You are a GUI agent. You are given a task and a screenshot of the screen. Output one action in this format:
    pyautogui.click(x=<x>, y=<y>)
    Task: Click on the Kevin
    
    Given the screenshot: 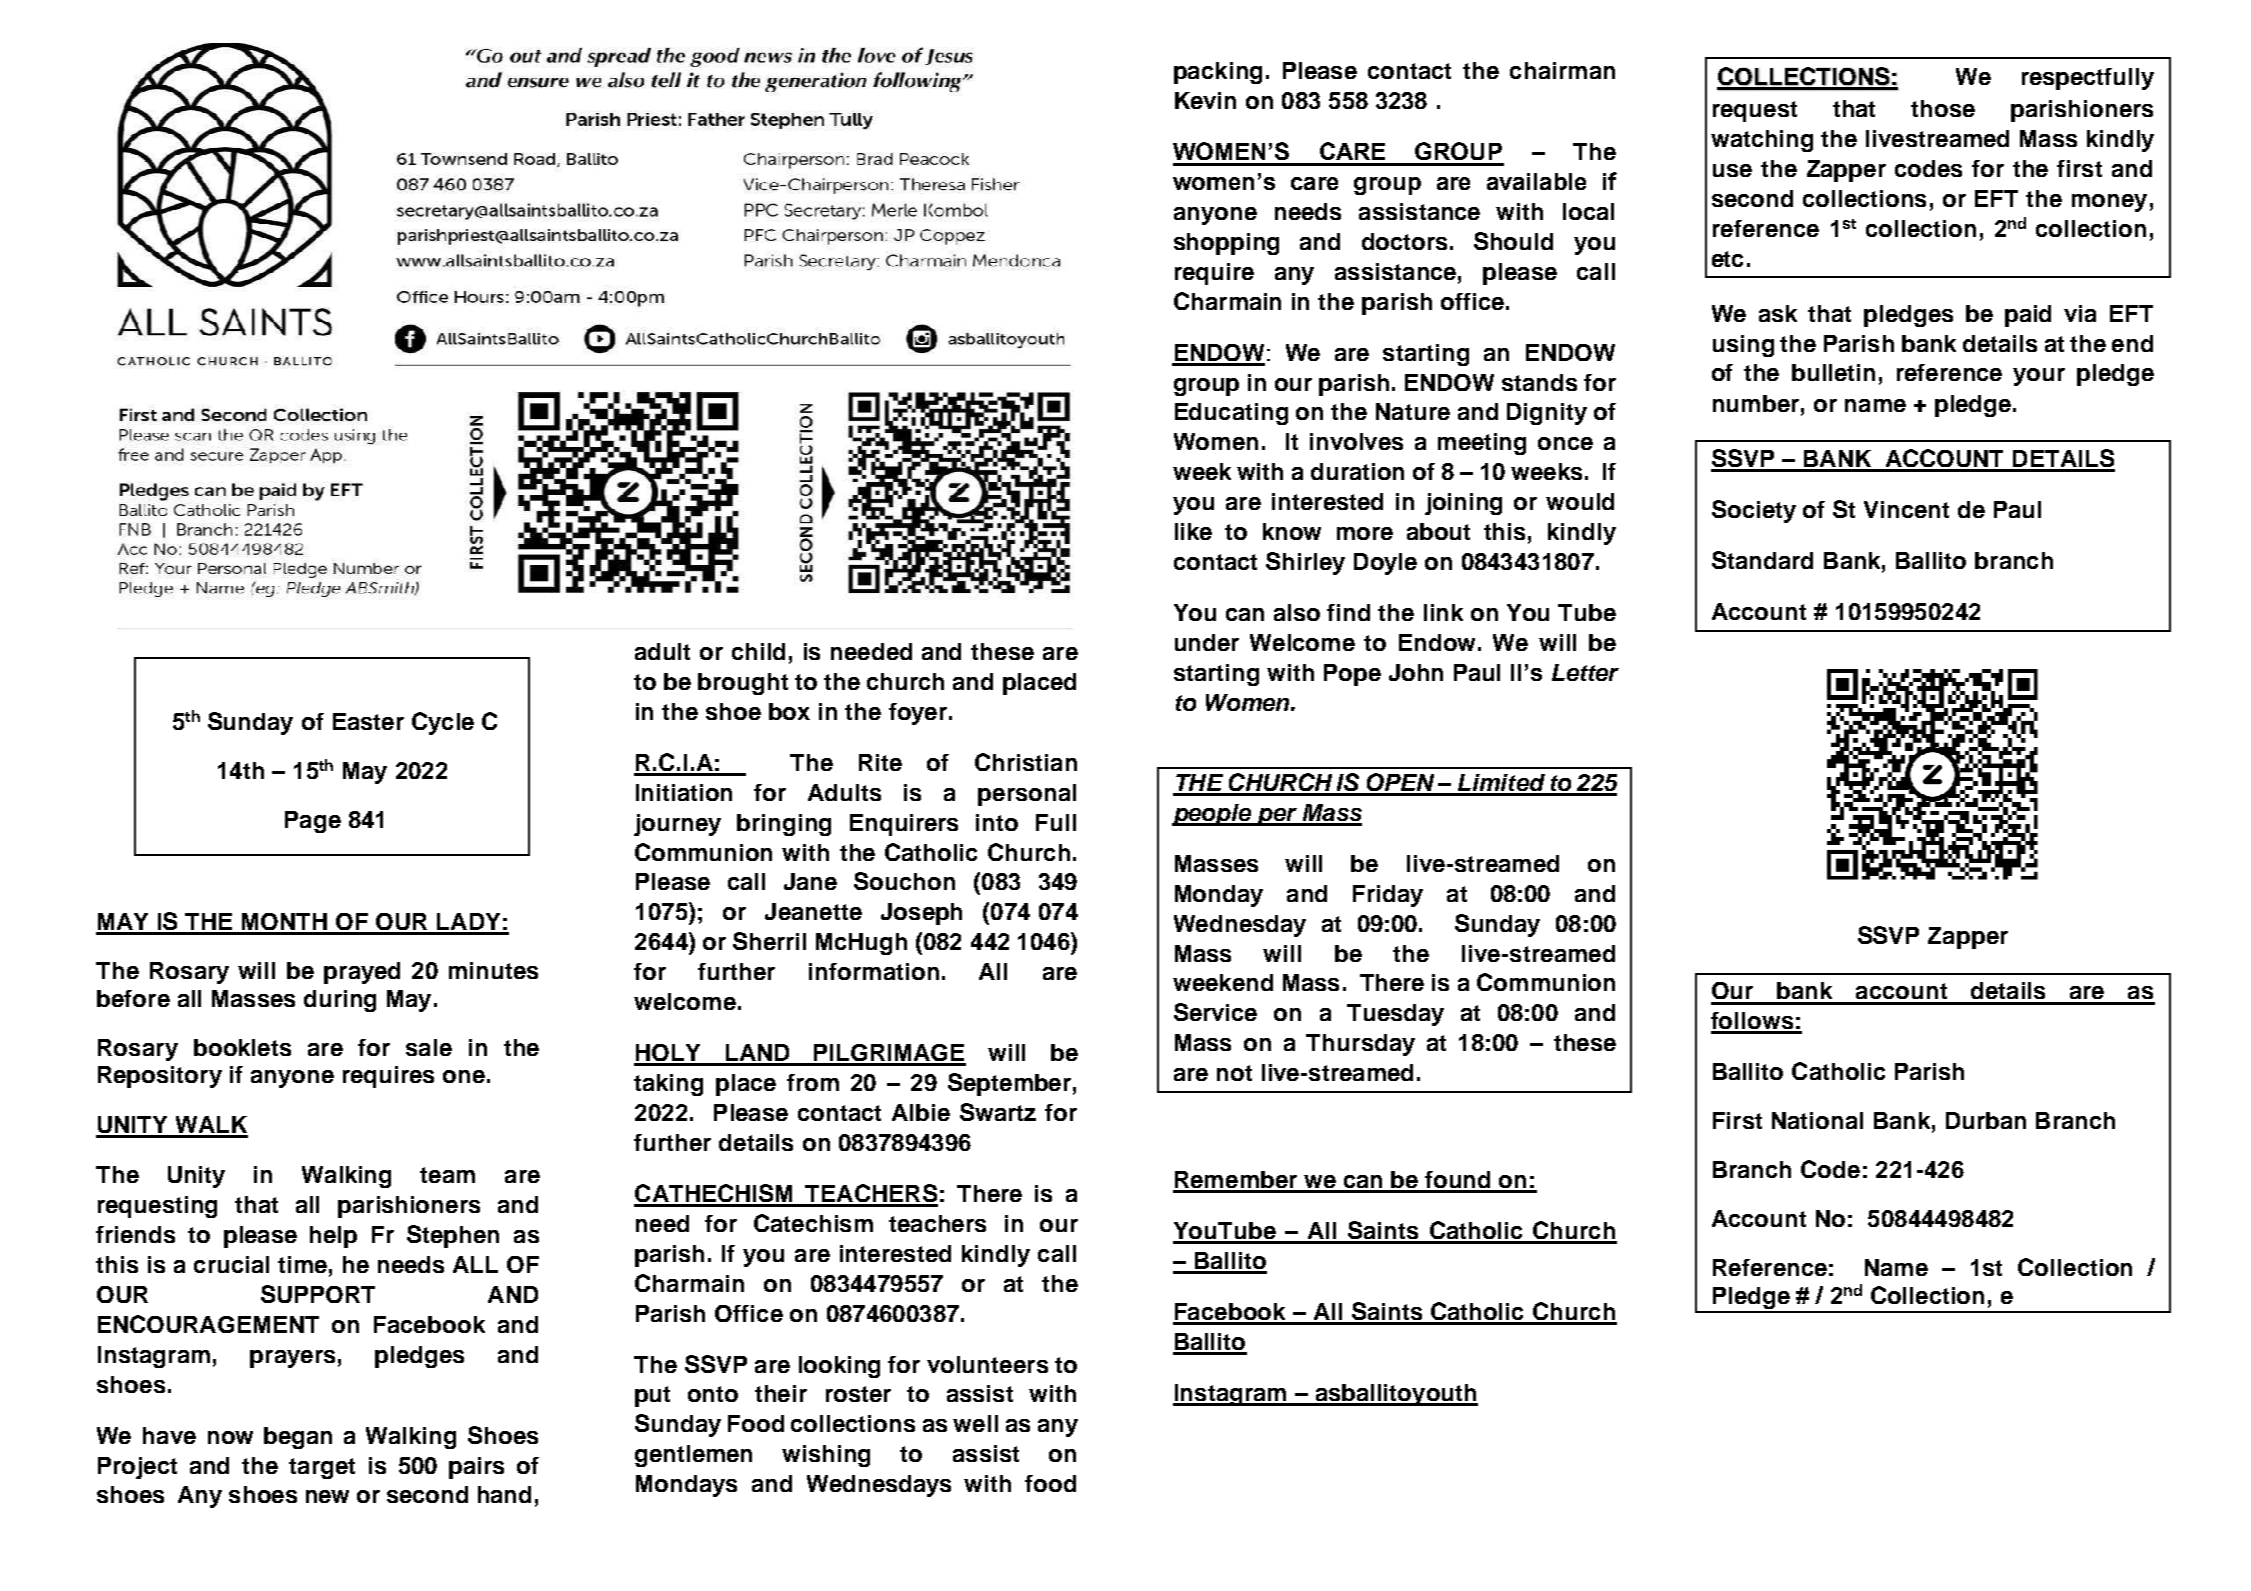 What is the action you would take?
    pyautogui.click(x=1205, y=100)
